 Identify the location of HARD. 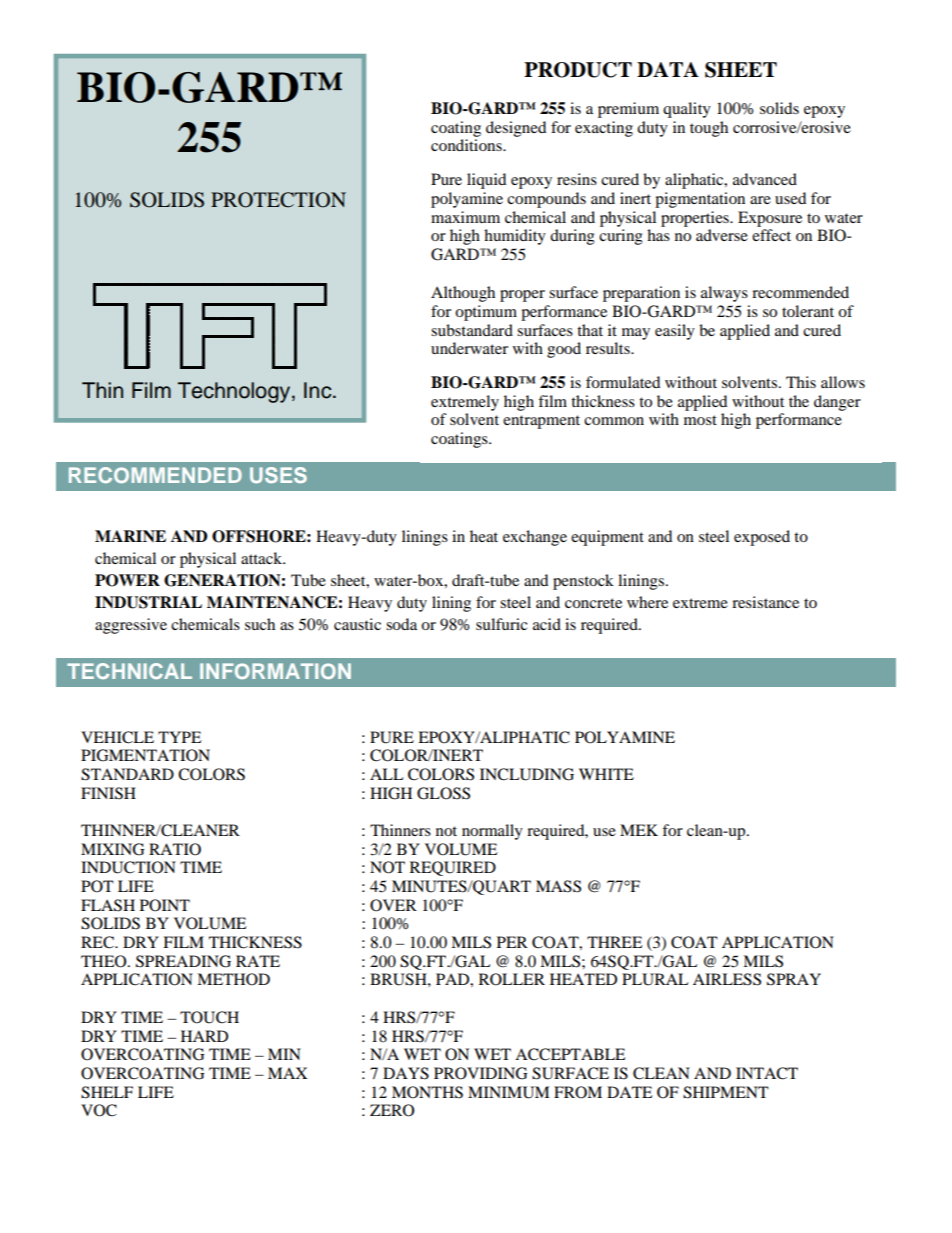
(204, 1036).
